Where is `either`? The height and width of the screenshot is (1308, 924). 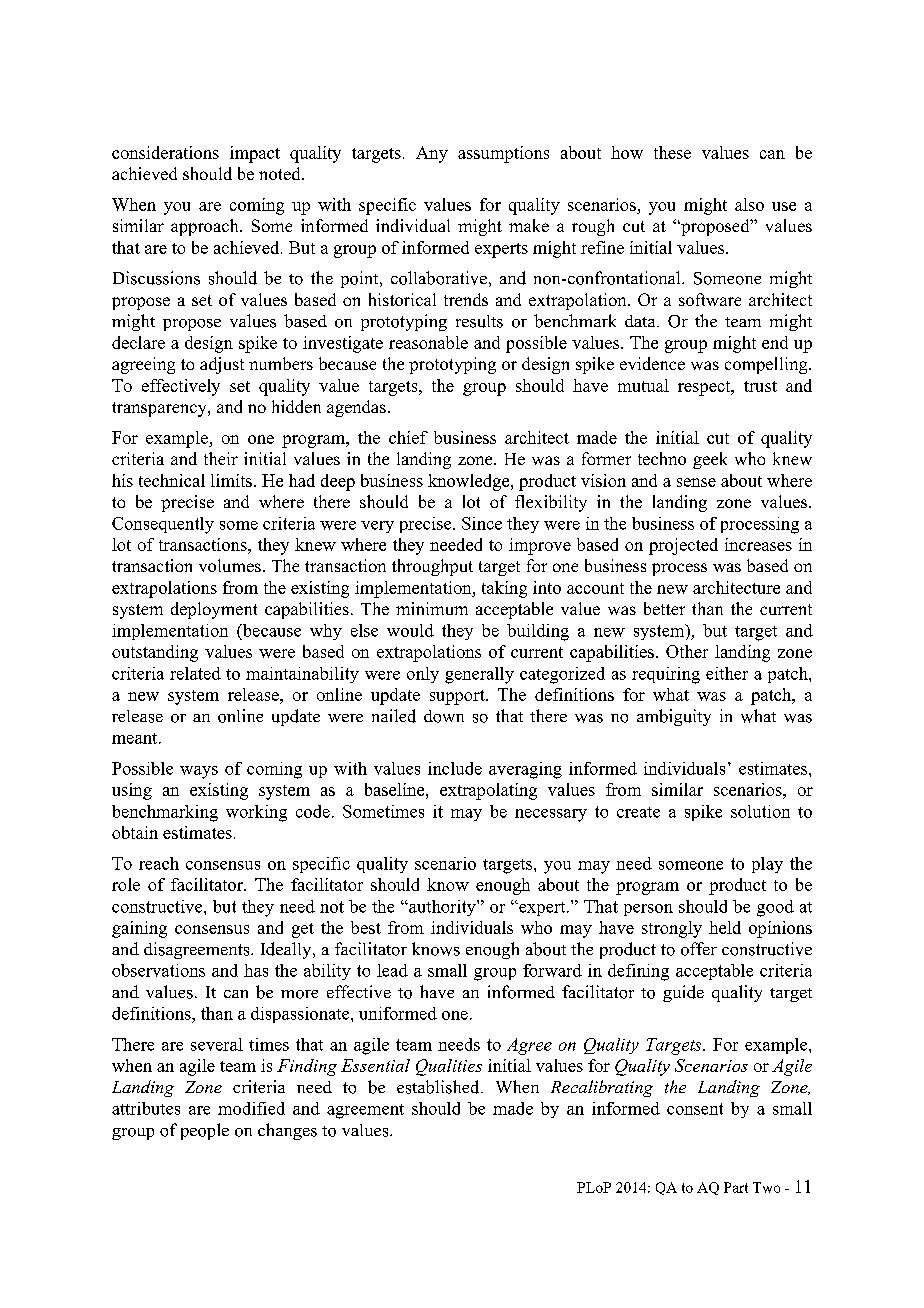 either is located at coordinates (727, 673).
